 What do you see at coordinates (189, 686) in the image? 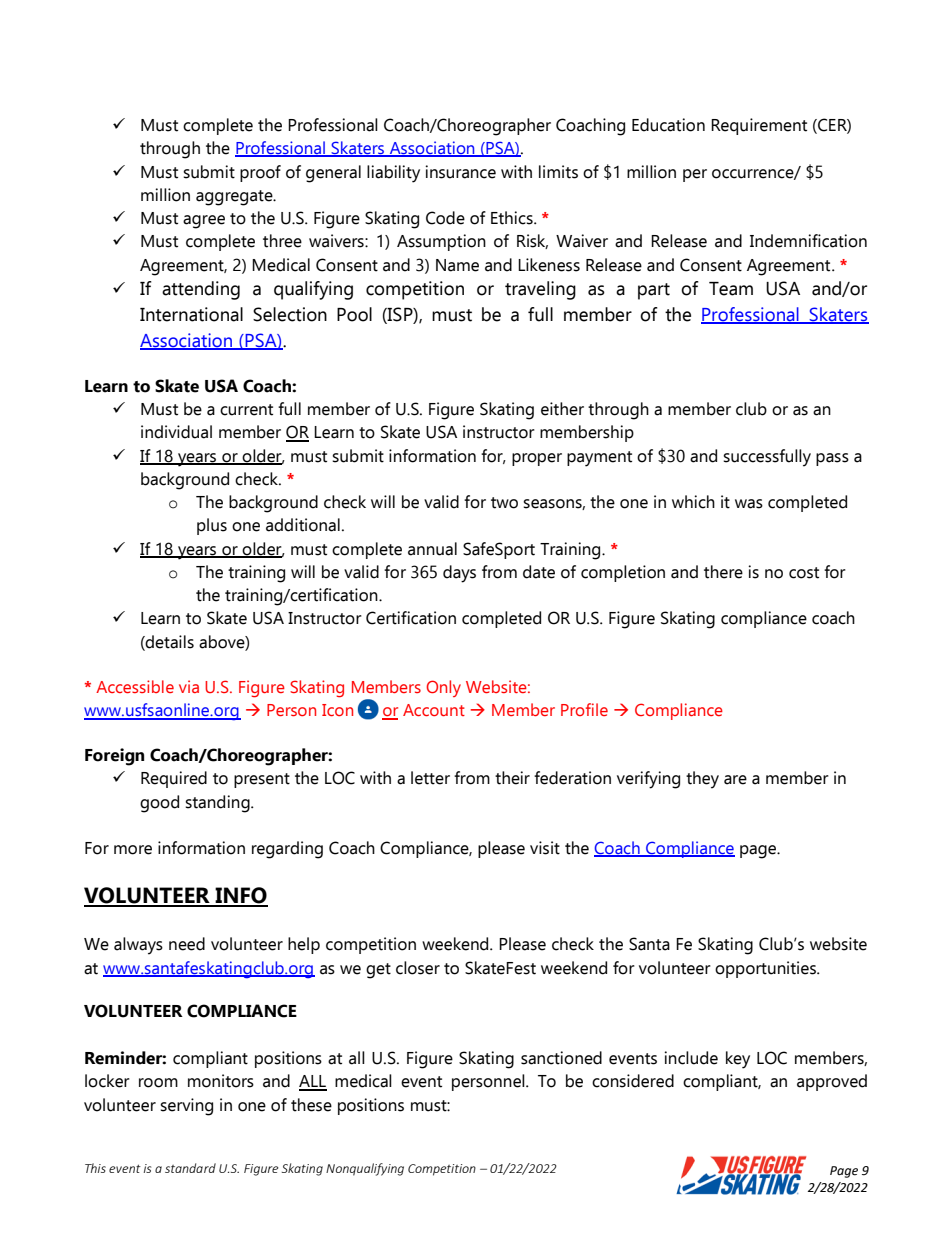
I see `via` at bounding box center [189, 686].
